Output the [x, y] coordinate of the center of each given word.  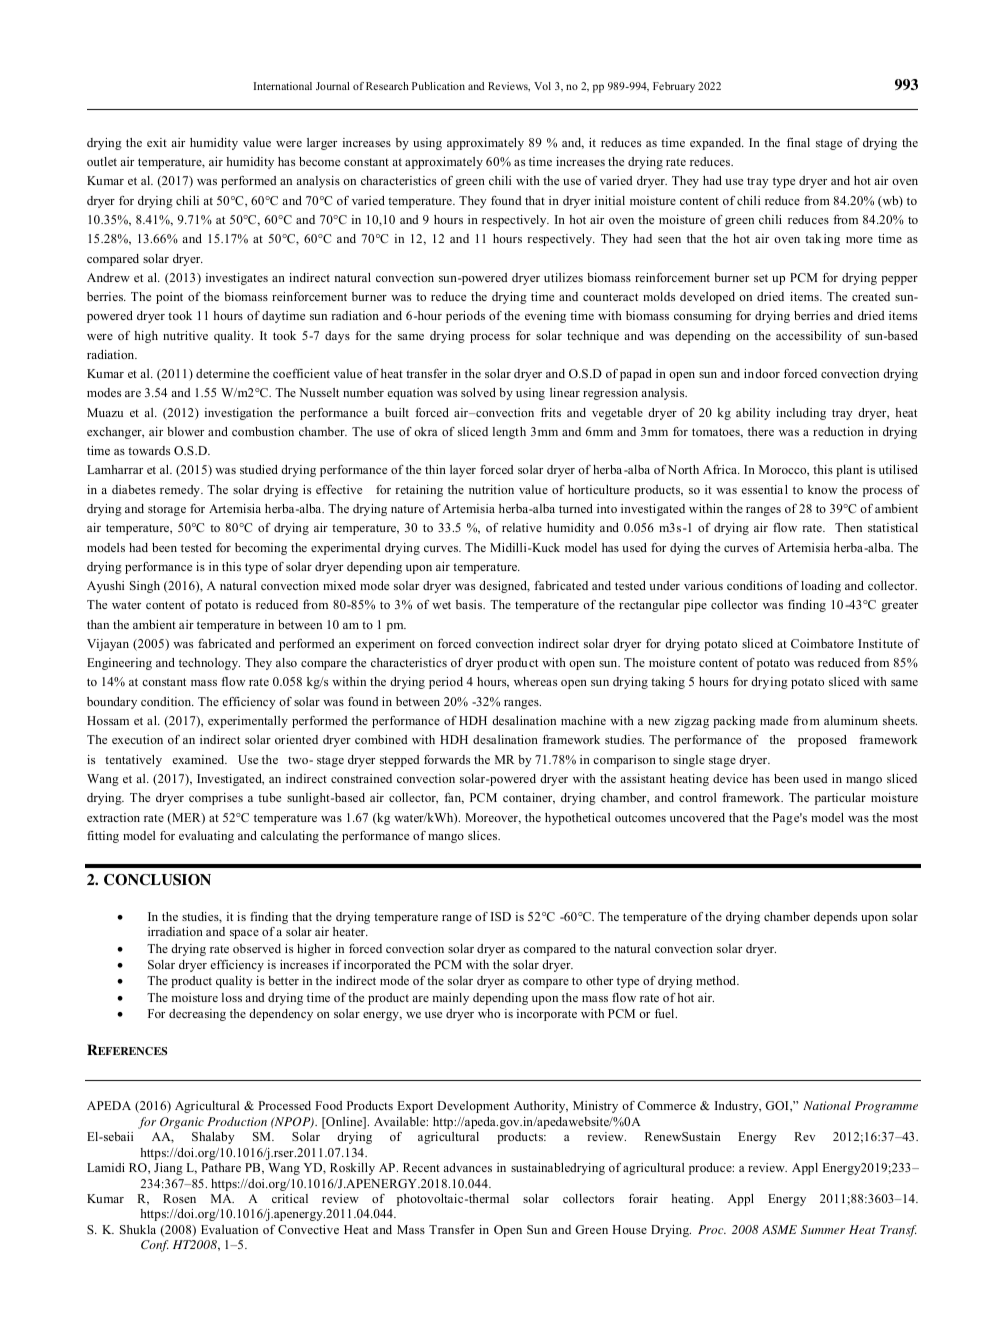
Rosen [179, 1198]
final [798, 142]
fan [454, 798]
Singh [145, 587]
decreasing [197, 1015]
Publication [438, 86]
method [717, 980]
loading [821, 587]
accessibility [809, 337]
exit [157, 142]
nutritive [185, 335]
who [489, 1013]
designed [504, 587]
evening [545, 317]
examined [199, 759]
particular [840, 799]
